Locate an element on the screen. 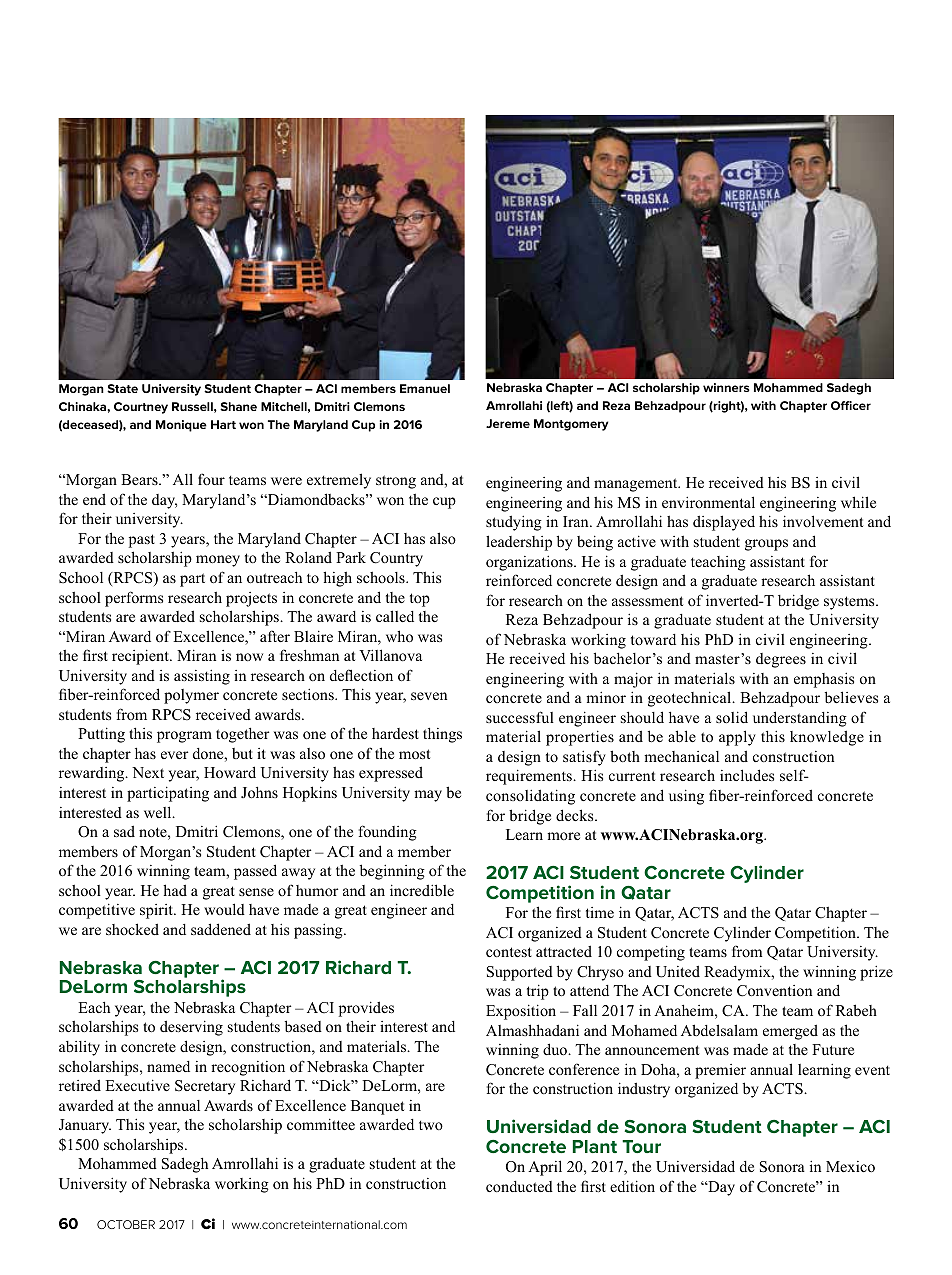 Image resolution: width=952 pixels, height=1275 pixels. well is located at coordinates (159, 812).
